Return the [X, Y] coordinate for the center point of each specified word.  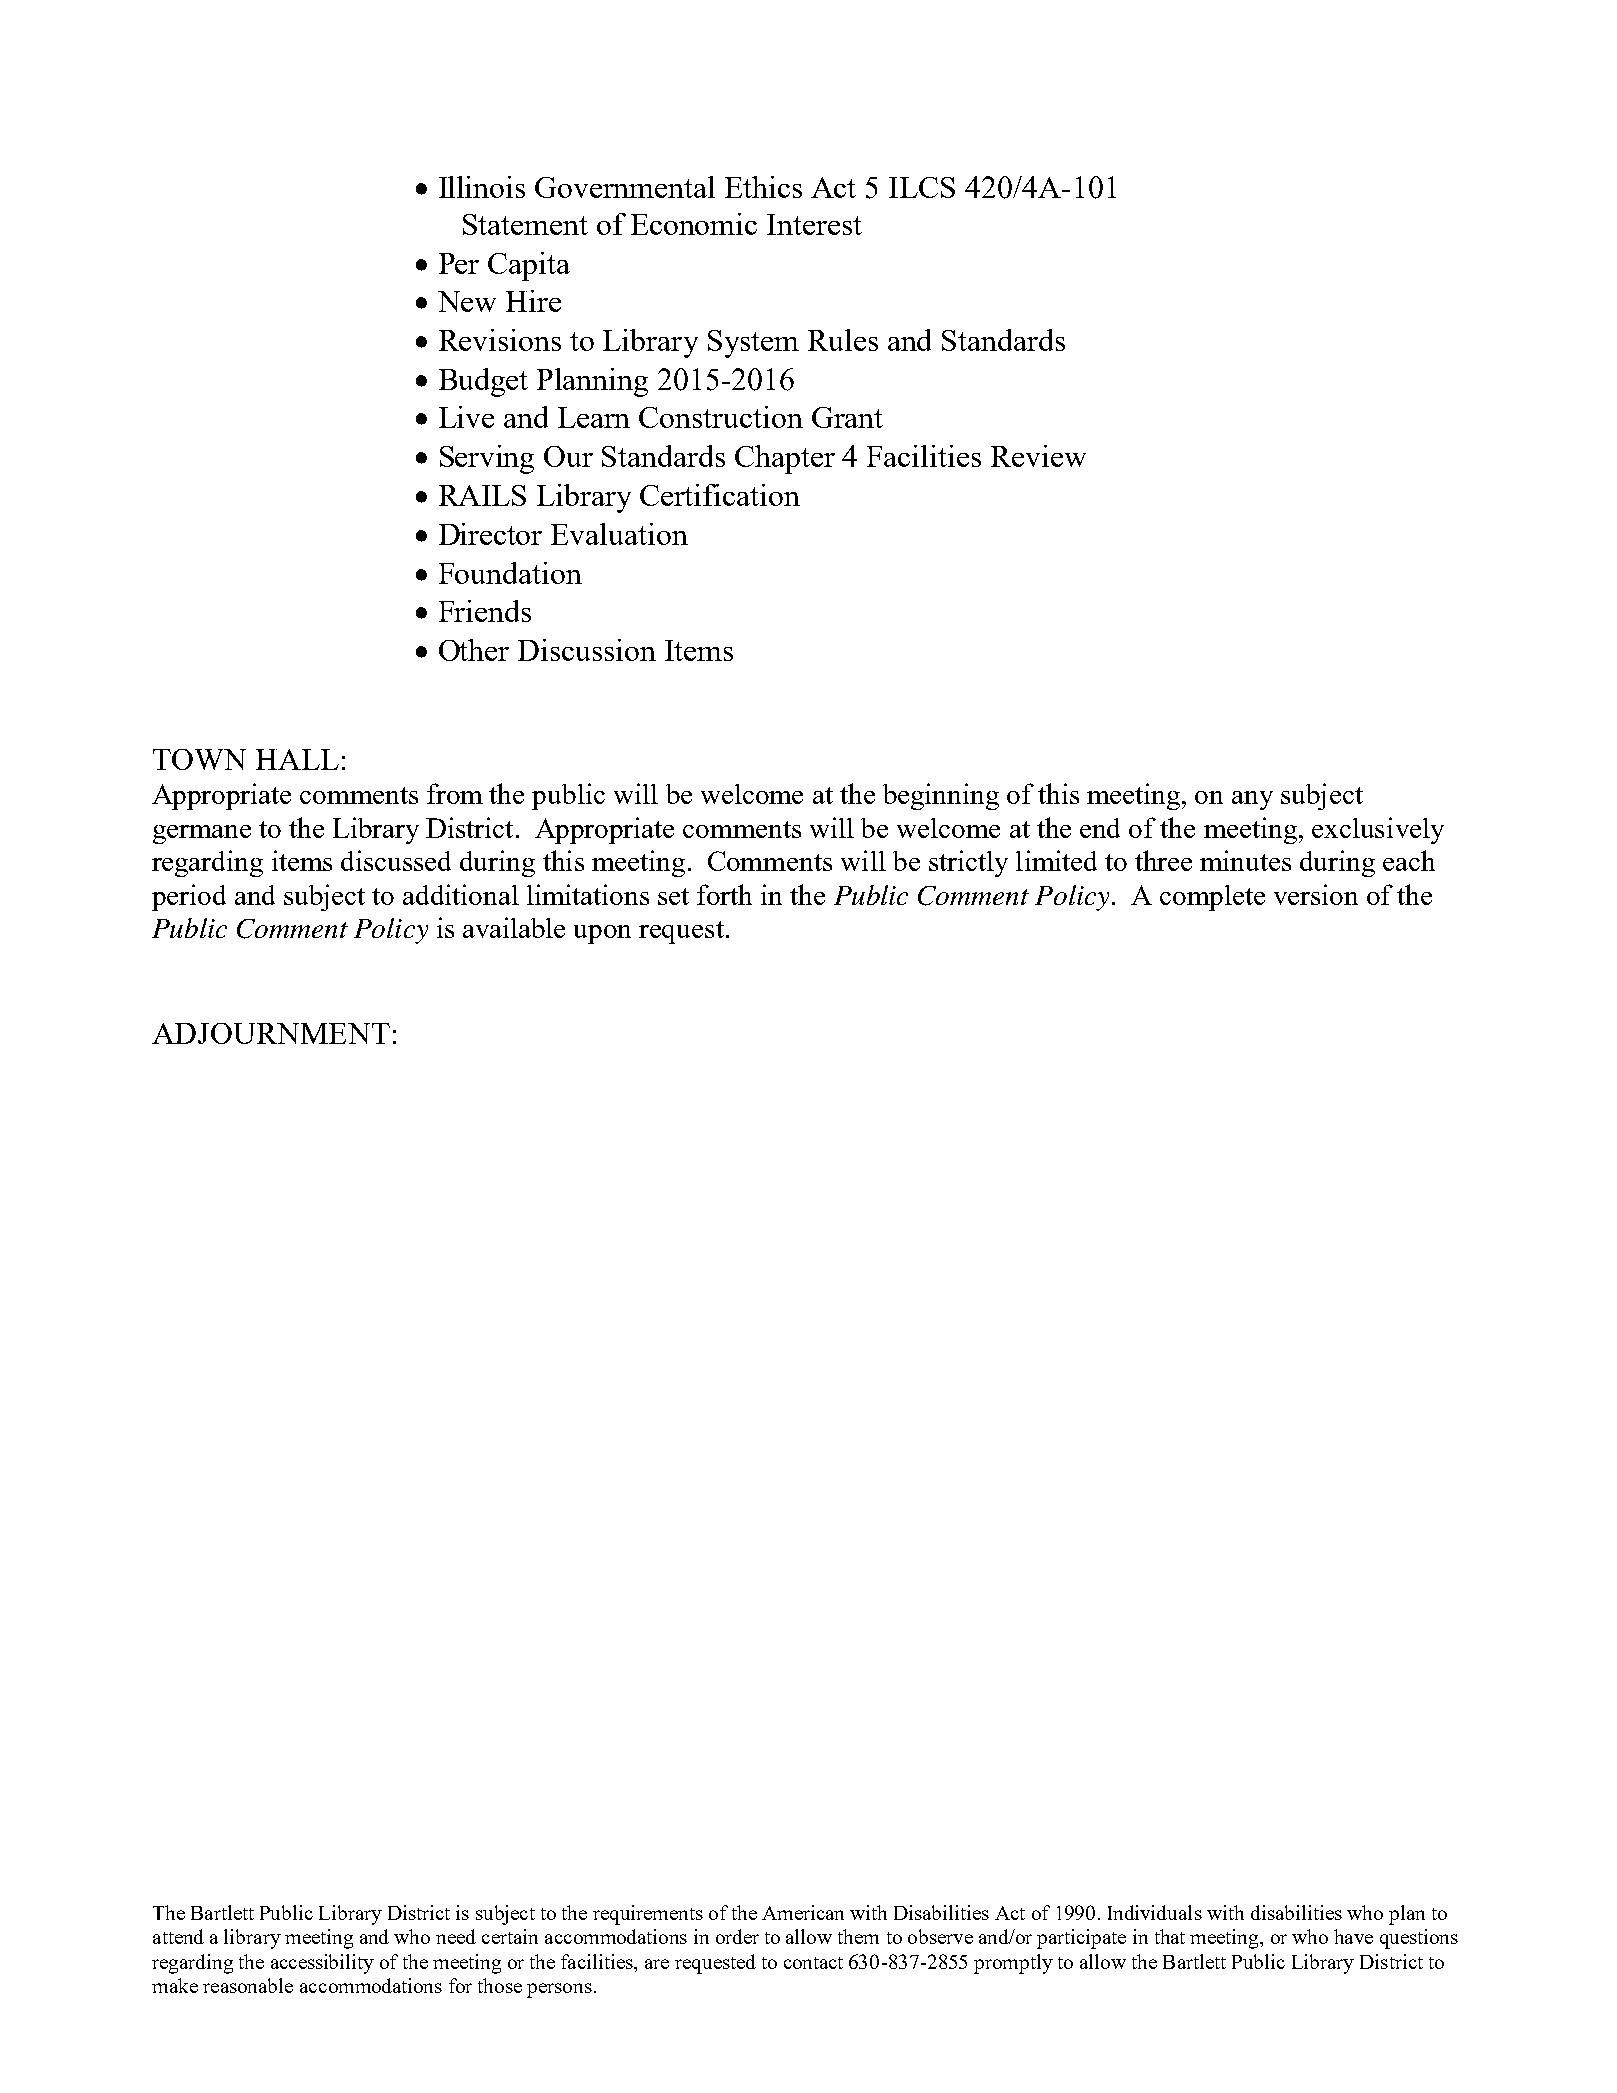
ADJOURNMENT [271, 1033]
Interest [814, 224]
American [803, 1912]
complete [1212, 898]
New [467, 301]
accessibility [322, 1964]
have [1353, 1936]
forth [724, 894]
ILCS [922, 187]
